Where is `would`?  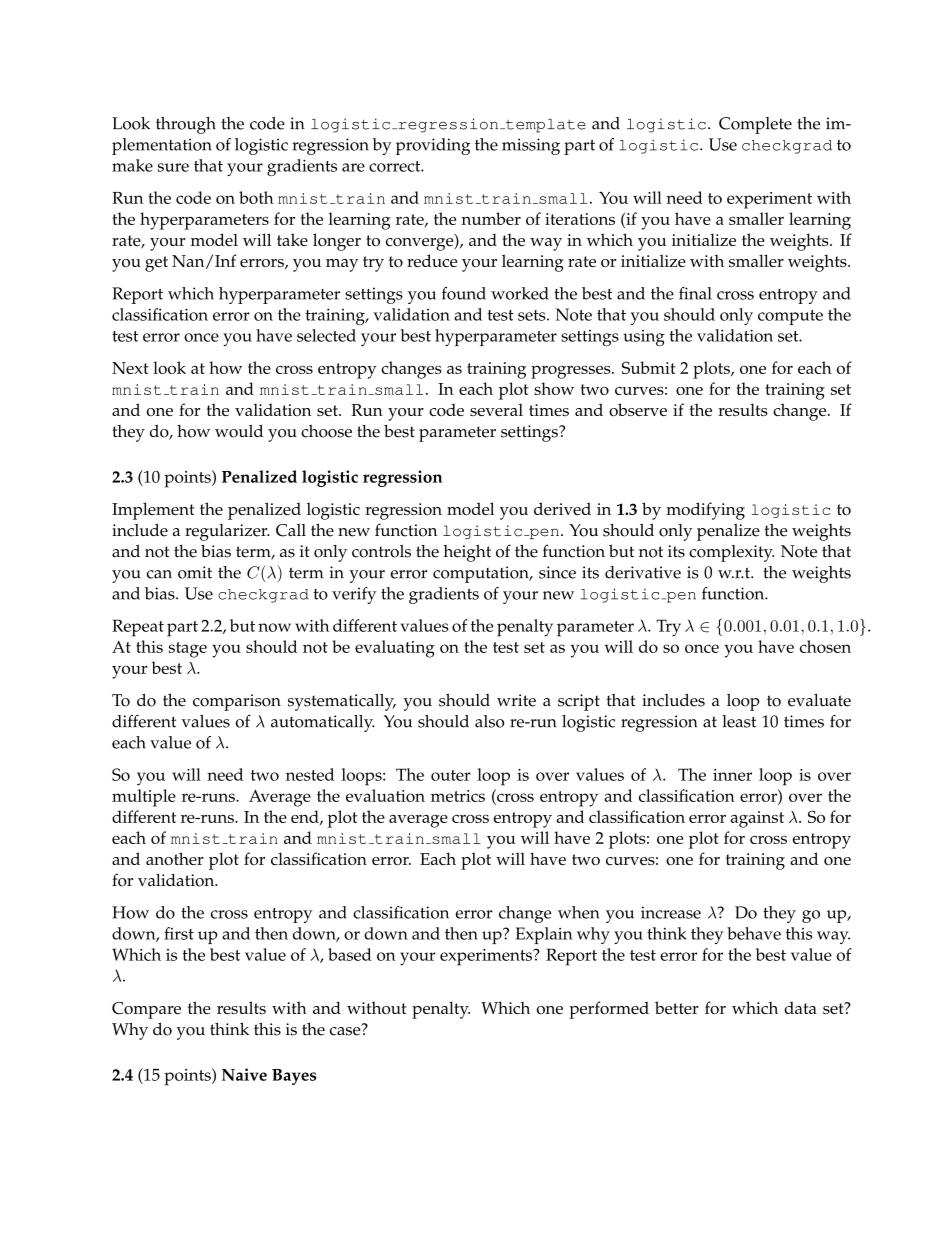
would is located at coordinates (239, 431).
